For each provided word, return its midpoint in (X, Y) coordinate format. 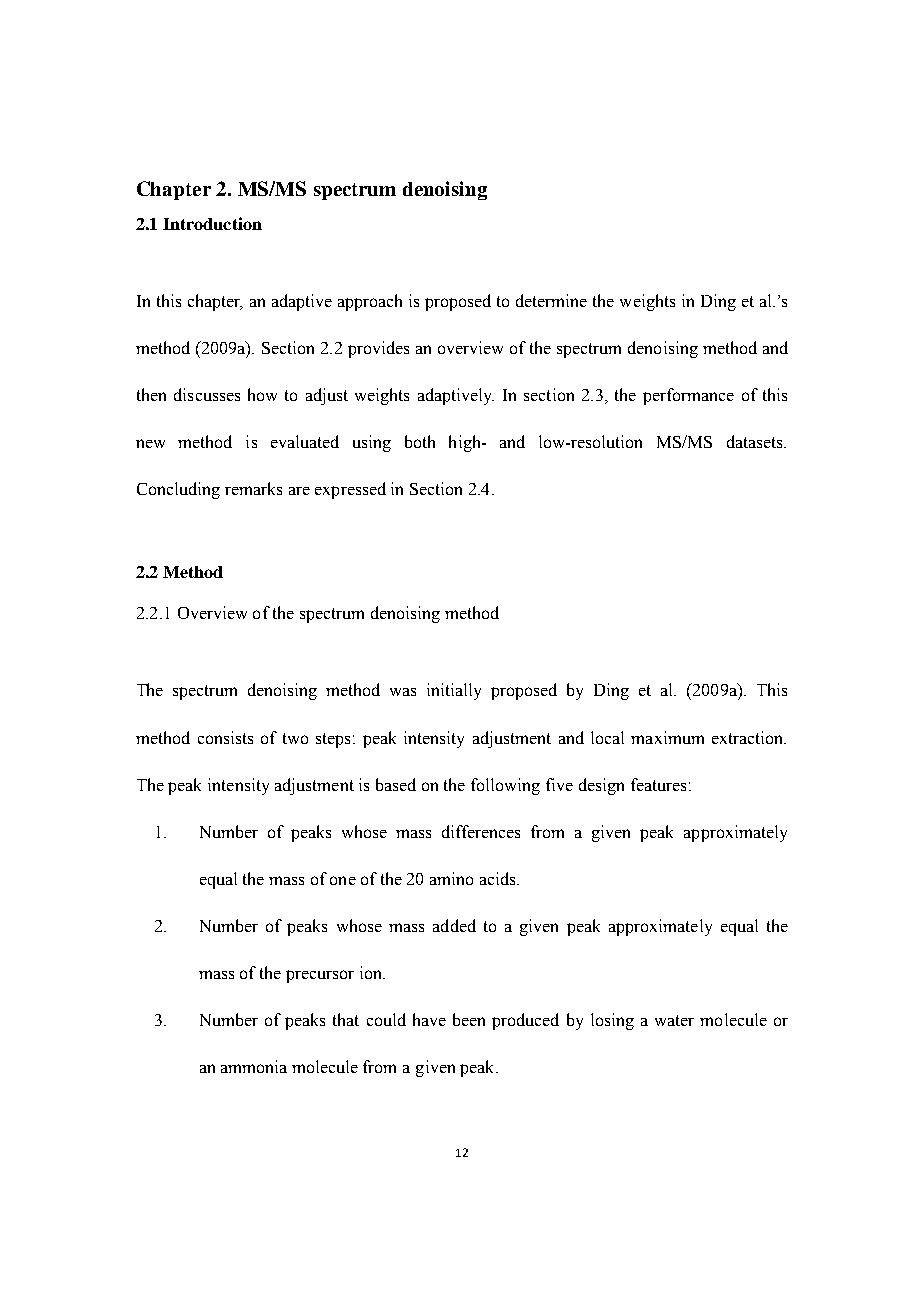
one (343, 880)
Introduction (212, 223)
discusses (207, 394)
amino (451, 878)
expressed (350, 490)
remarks (253, 488)
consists (225, 737)
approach (370, 302)
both (420, 441)
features (658, 784)
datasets (756, 441)
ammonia (254, 1066)
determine (551, 300)
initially (454, 691)
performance (688, 396)
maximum (667, 737)
